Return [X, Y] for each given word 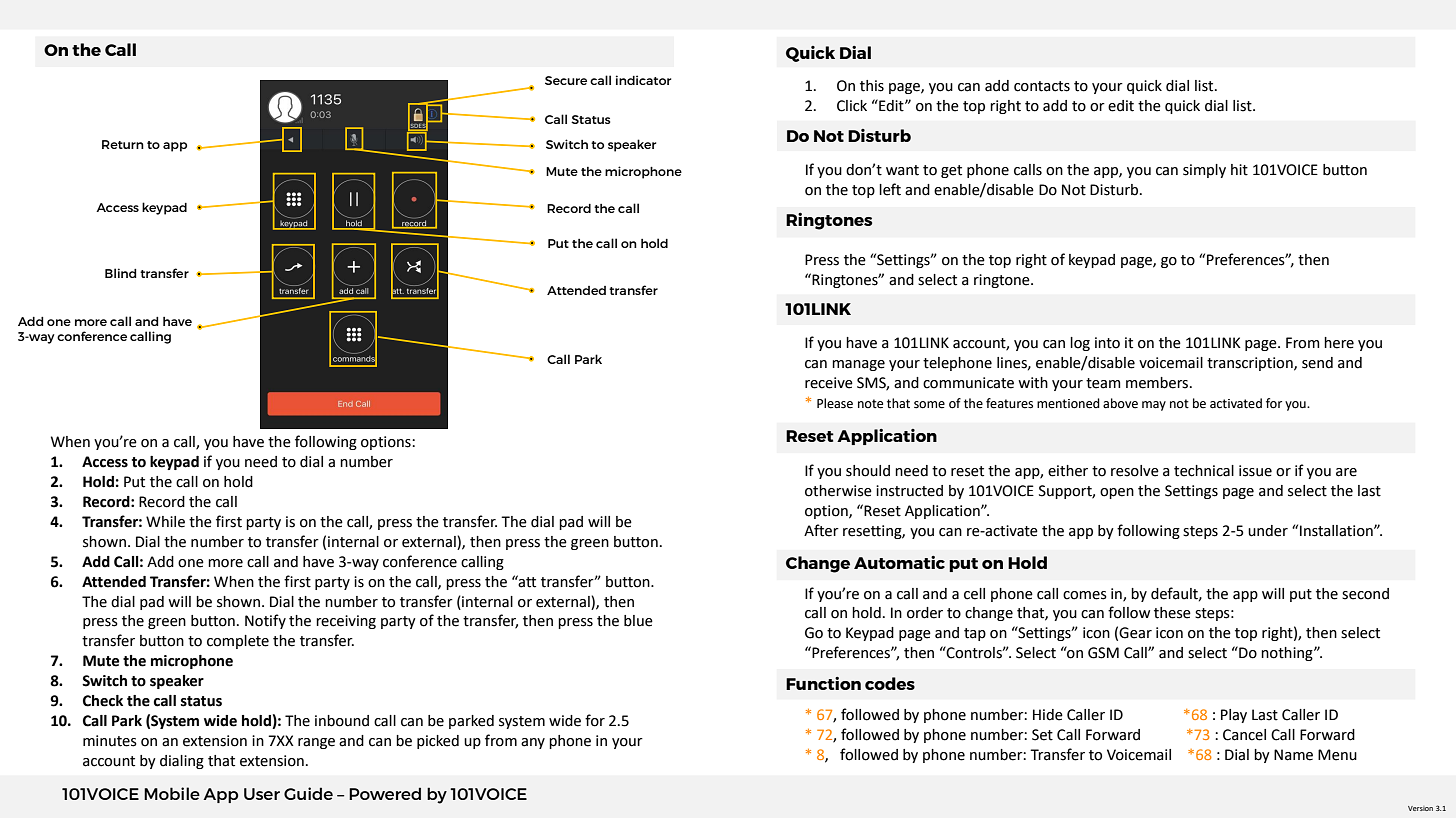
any [533, 743]
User [262, 794]
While [165, 522]
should [868, 471]
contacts [1042, 86]
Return [123, 144]
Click [852, 106]
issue [1255, 471]
